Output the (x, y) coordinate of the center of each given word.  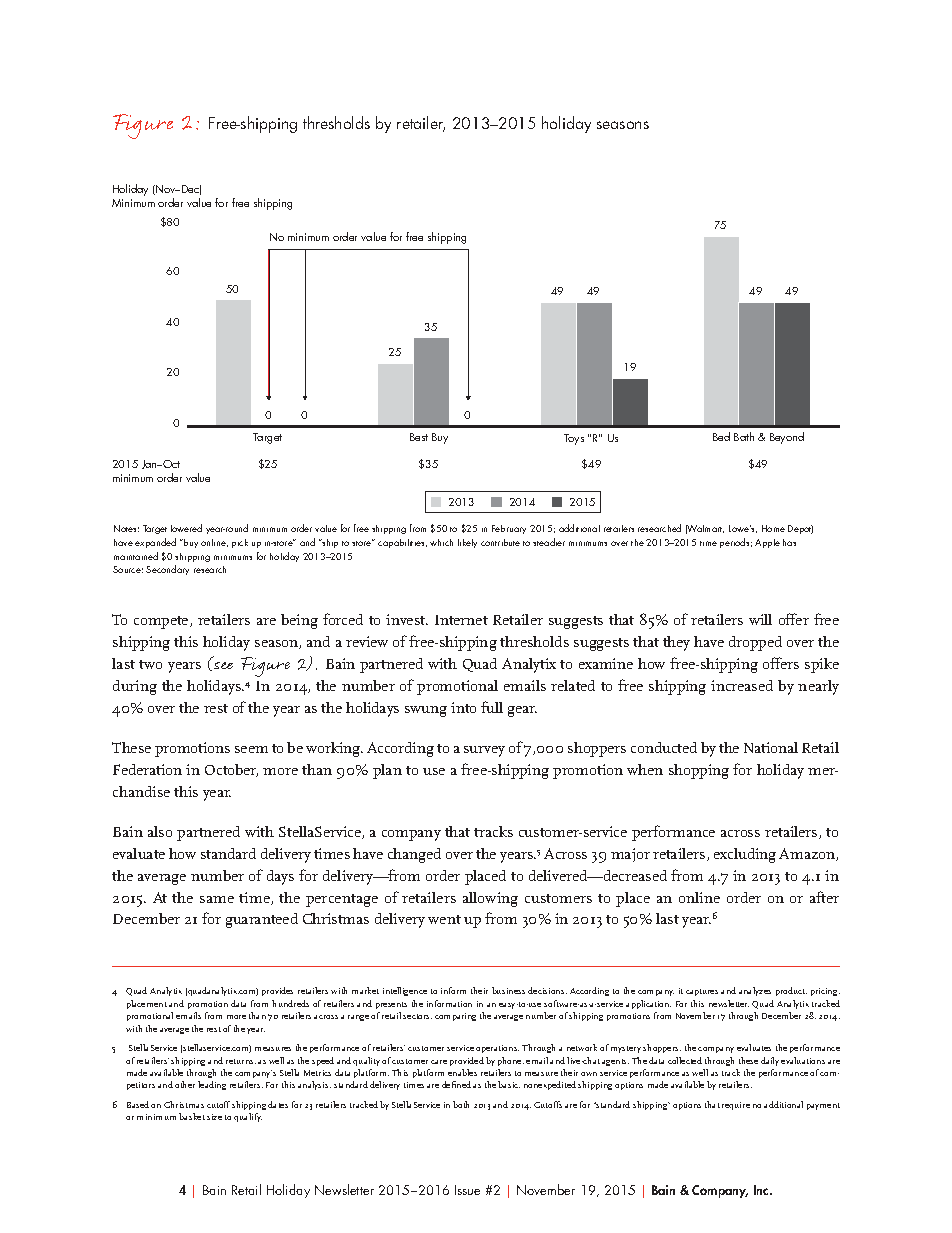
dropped (755, 643)
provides (277, 991)
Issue (467, 1190)
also (160, 831)
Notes (126, 528)
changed (414, 855)
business (508, 990)
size (214, 1117)
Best (419, 437)
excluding (745, 855)
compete (162, 622)
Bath (744, 436)
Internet (461, 620)
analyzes (755, 991)
